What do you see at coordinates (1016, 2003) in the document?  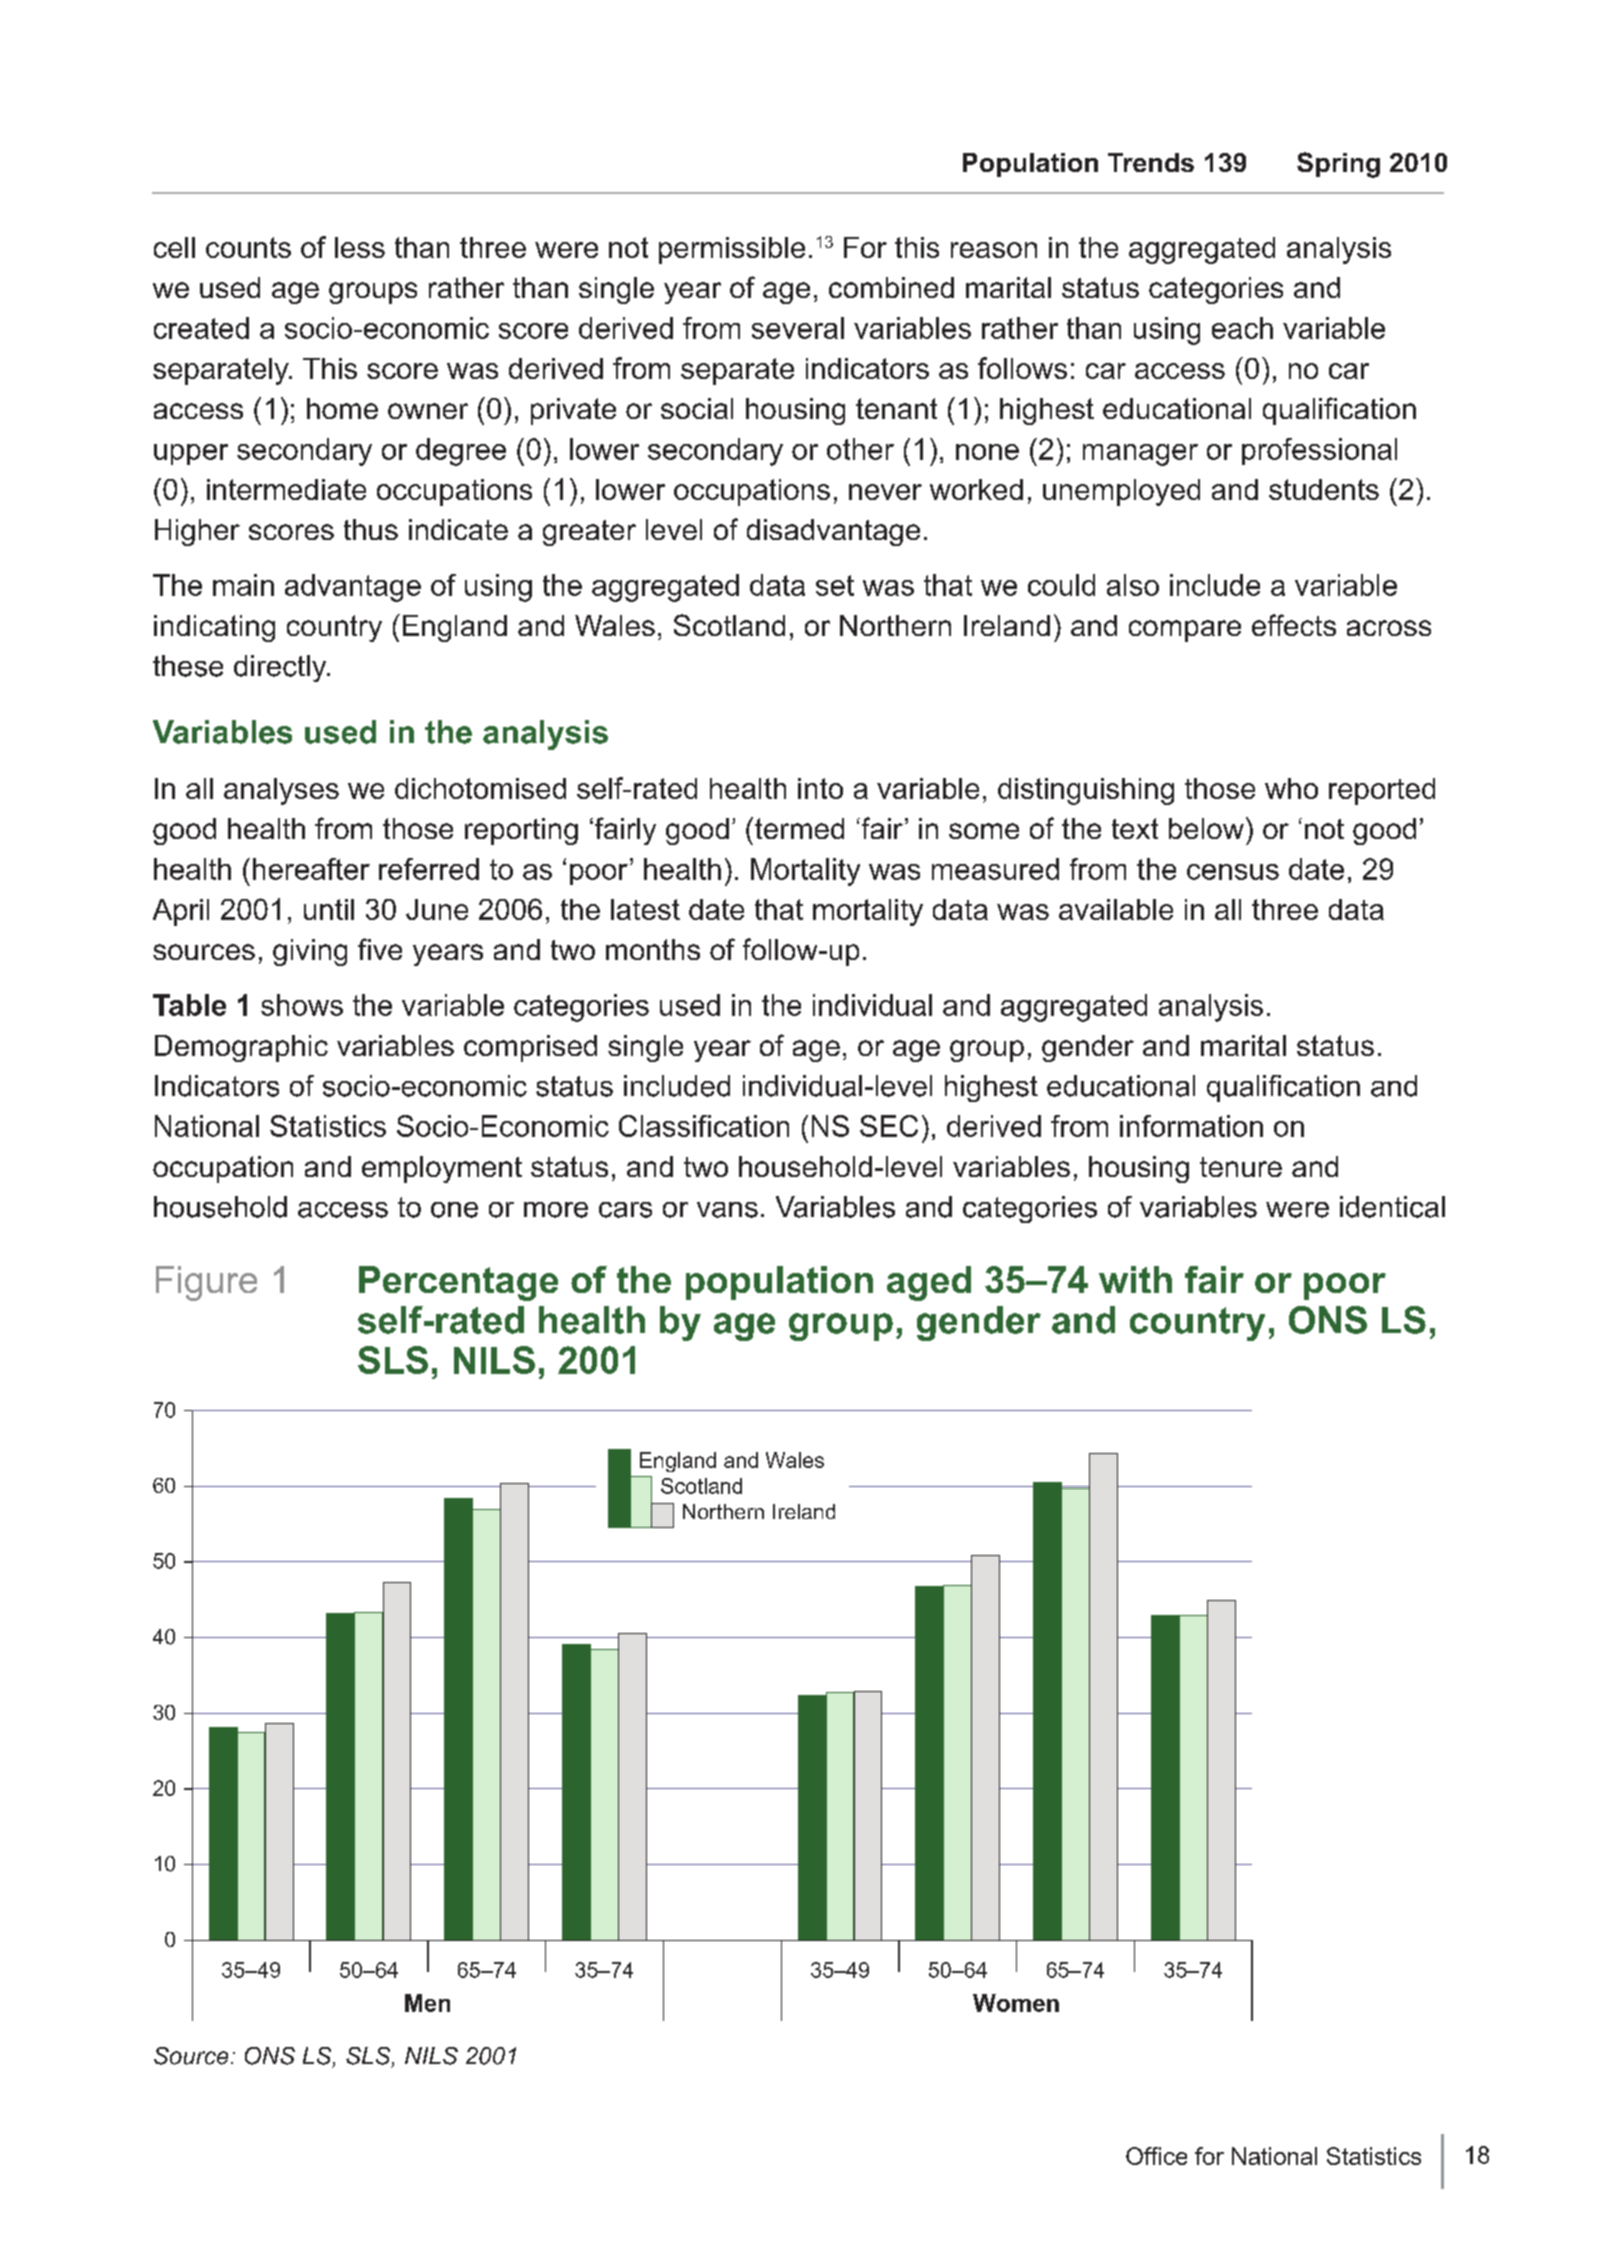 I see `Women` at bounding box center [1016, 2003].
